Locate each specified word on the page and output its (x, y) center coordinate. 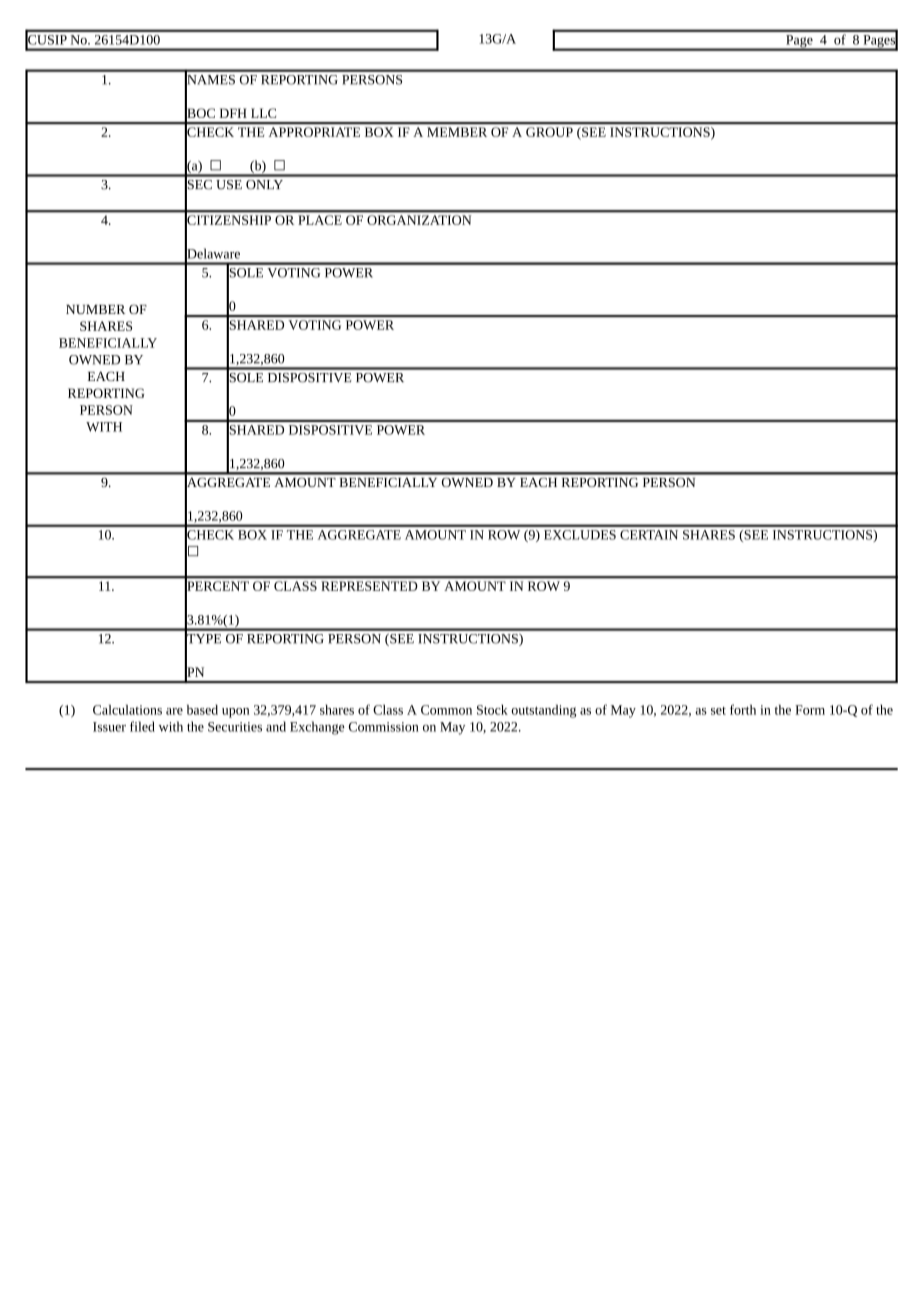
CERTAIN (649, 535)
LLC (263, 113)
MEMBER (457, 132)
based (202, 709)
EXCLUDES (580, 535)
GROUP (549, 132)
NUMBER (95, 309)
